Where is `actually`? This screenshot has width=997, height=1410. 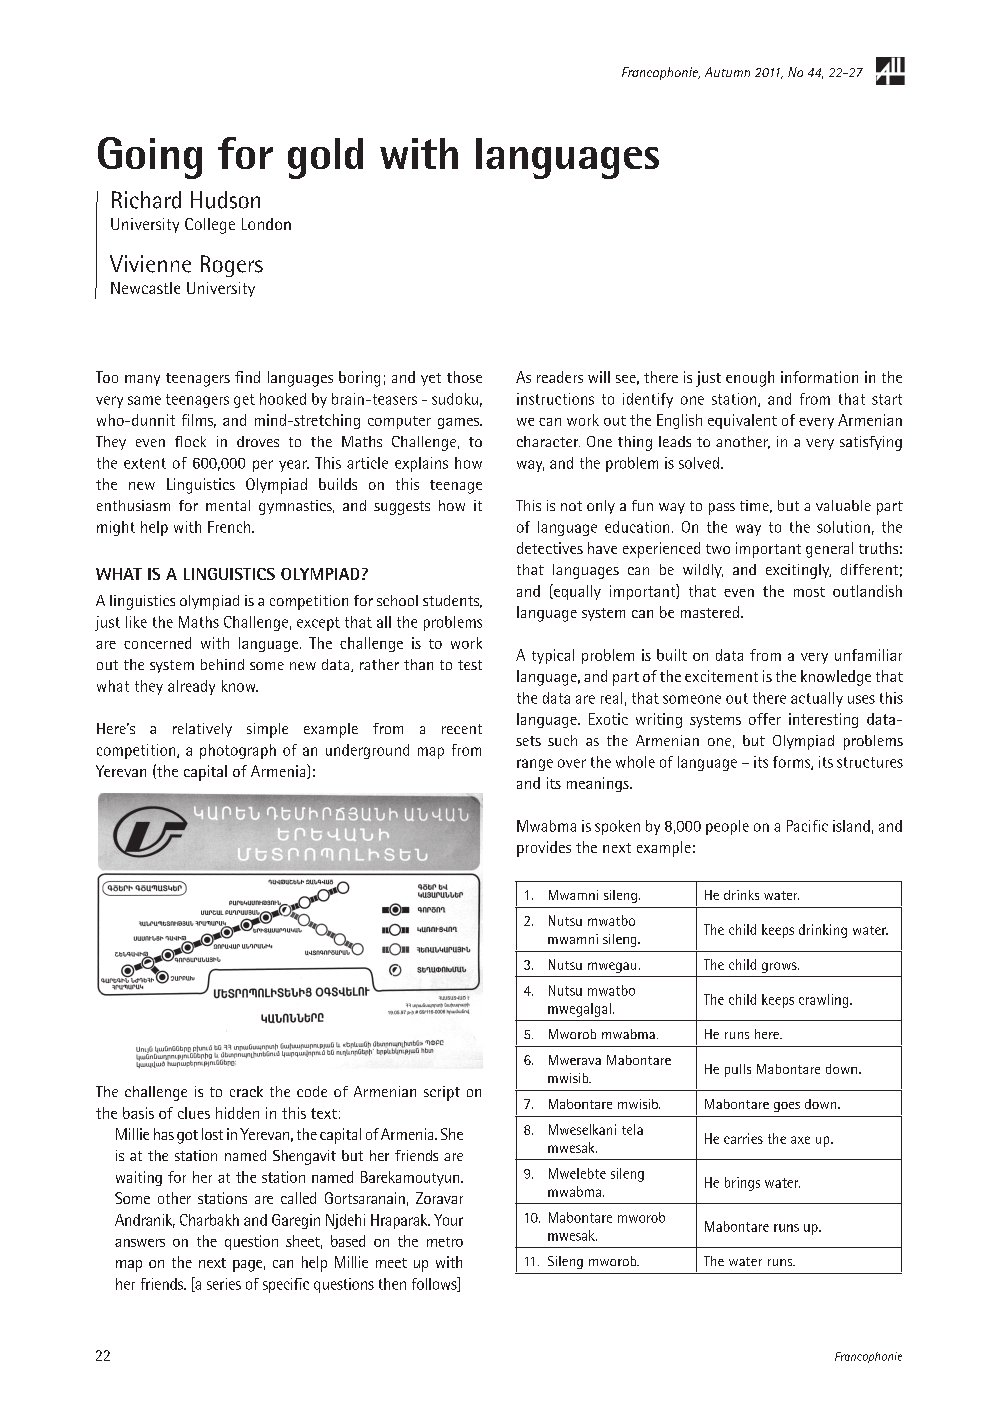
actually is located at coordinates (817, 699).
